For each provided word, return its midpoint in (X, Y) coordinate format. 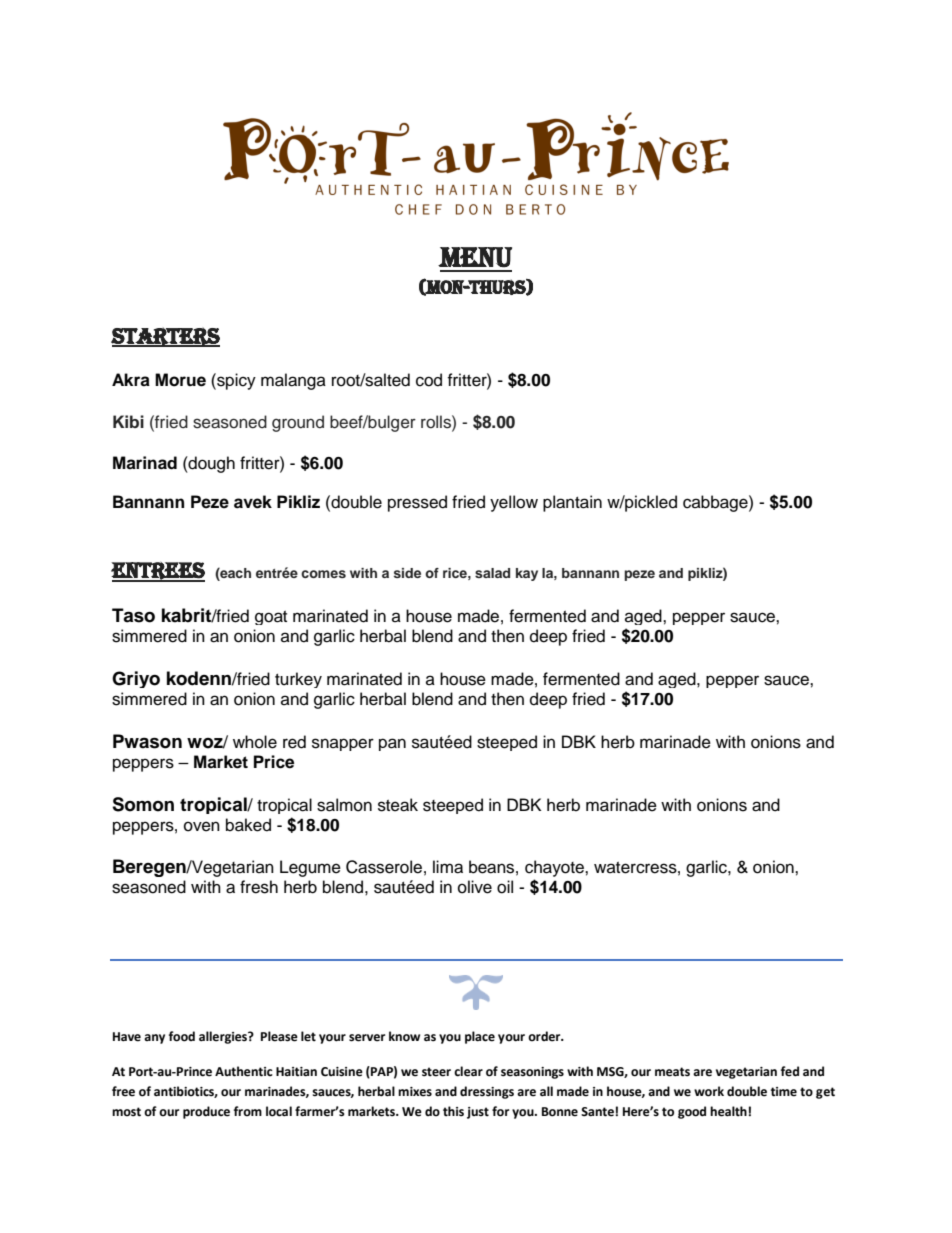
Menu (475, 257)
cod (429, 380)
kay (527, 574)
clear (468, 1071)
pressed (417, 503)
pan (392, 744)
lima (448, 867)
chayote (555, 870)
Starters (165, 337)
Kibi (128, 421)
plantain (572, 503)
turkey (298, 680)
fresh (259, 887)
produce (206, 1112)
